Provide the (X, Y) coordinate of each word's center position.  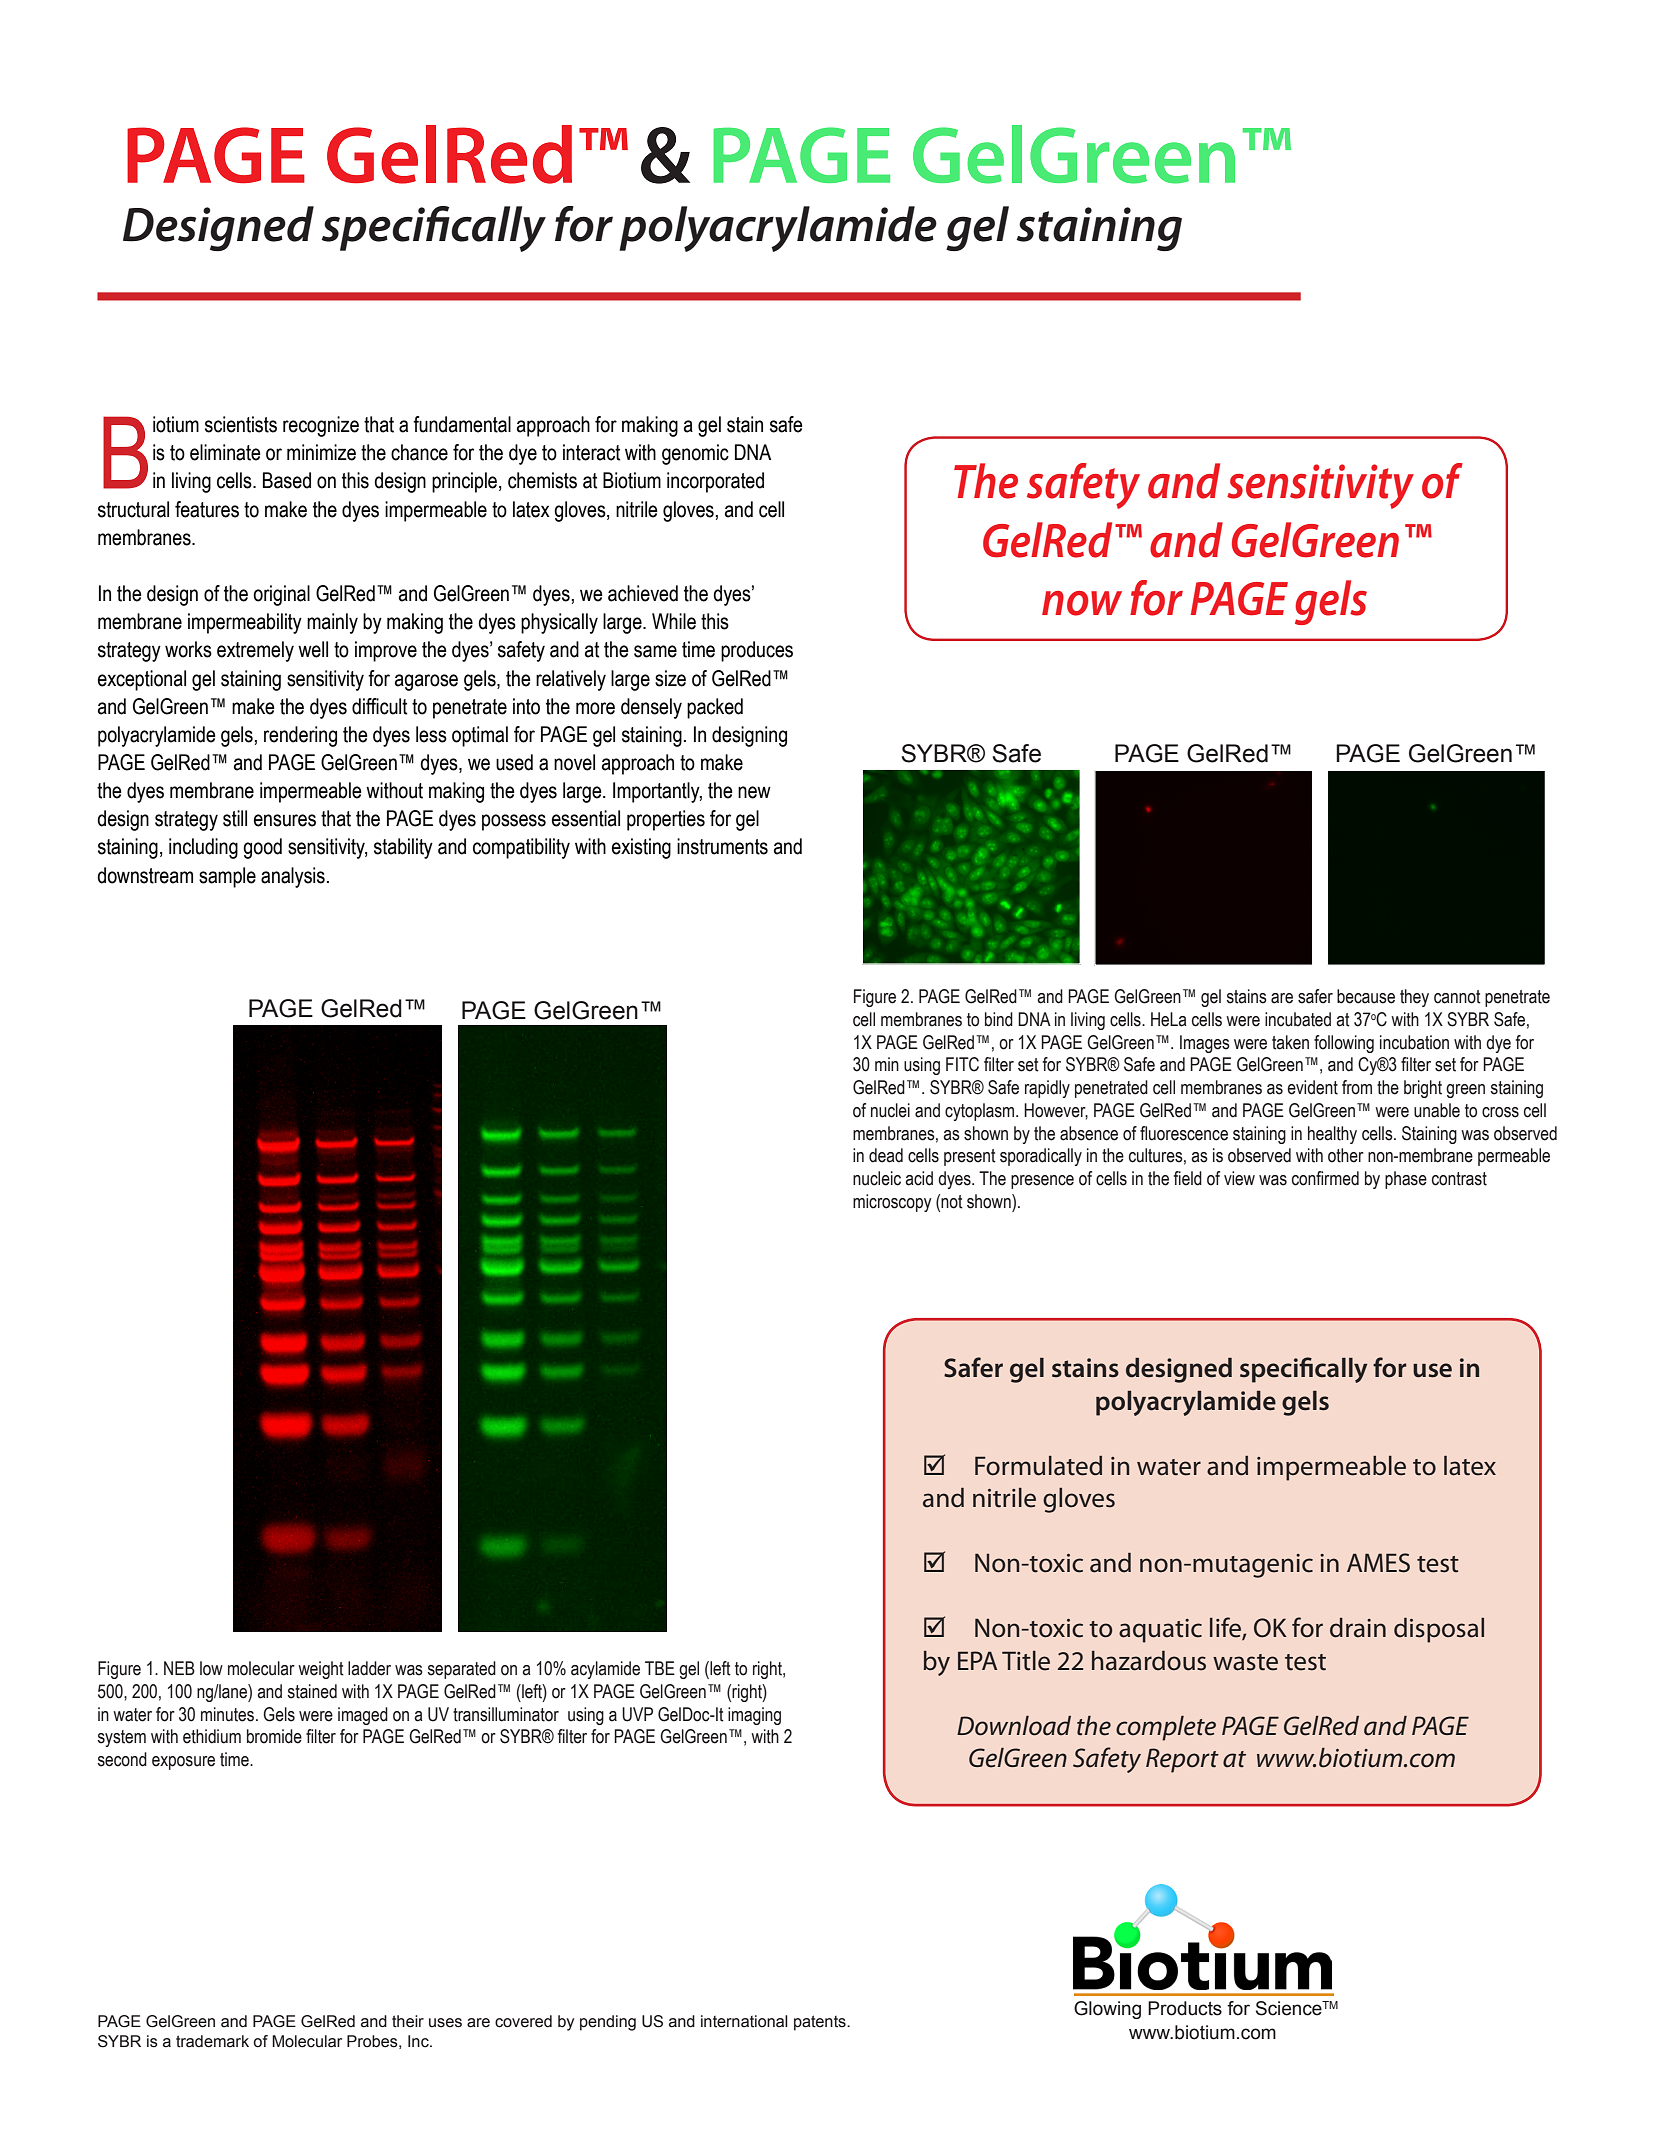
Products (1185, 2008)
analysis (293, 877)
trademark (212, 2041)
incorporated (715, 482)
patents (821, 2023)
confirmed (1325, 1178)
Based (287, 480)
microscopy (892, 1203)
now (1082, 603)
